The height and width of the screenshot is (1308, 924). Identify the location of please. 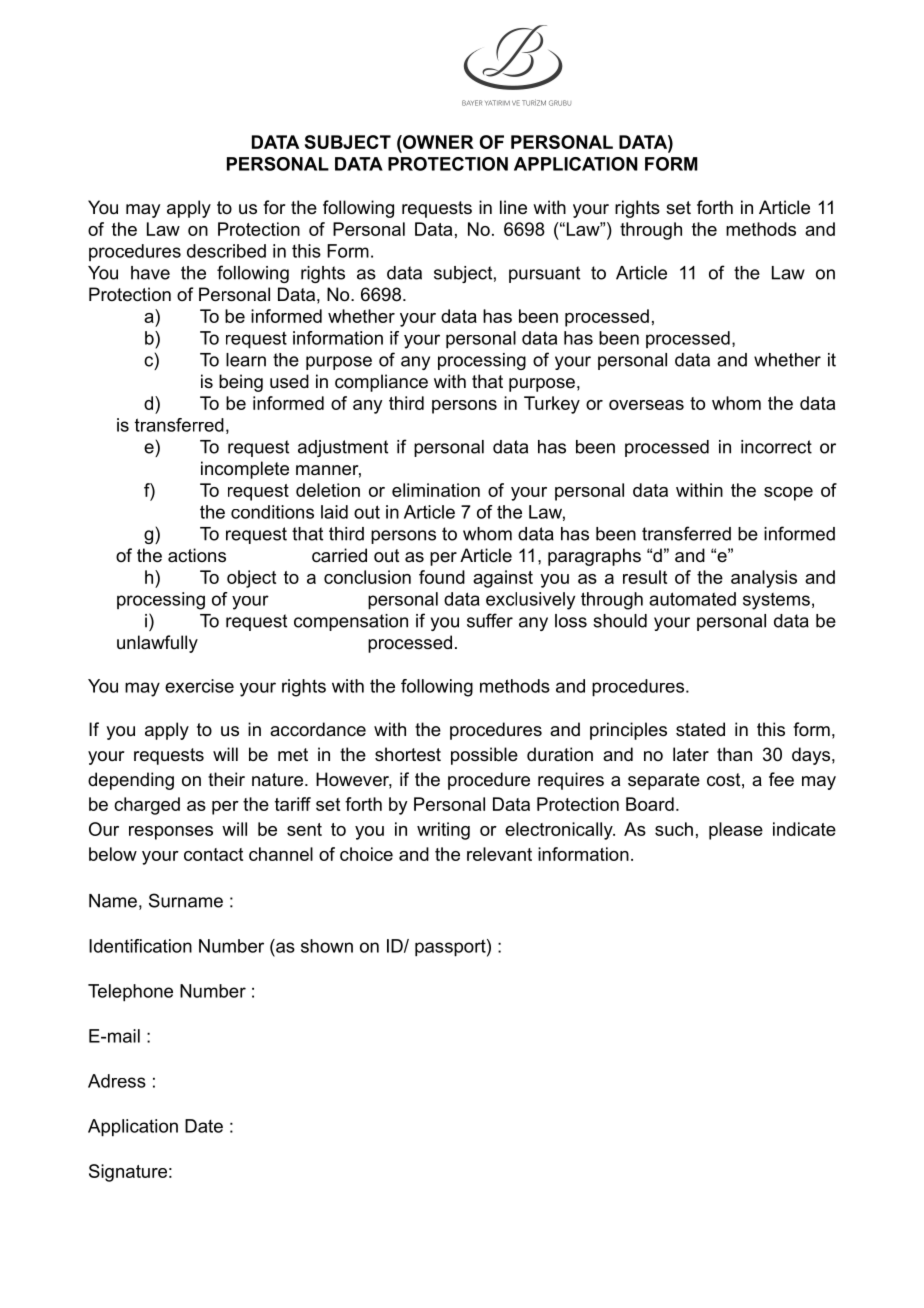
(736, 831).
